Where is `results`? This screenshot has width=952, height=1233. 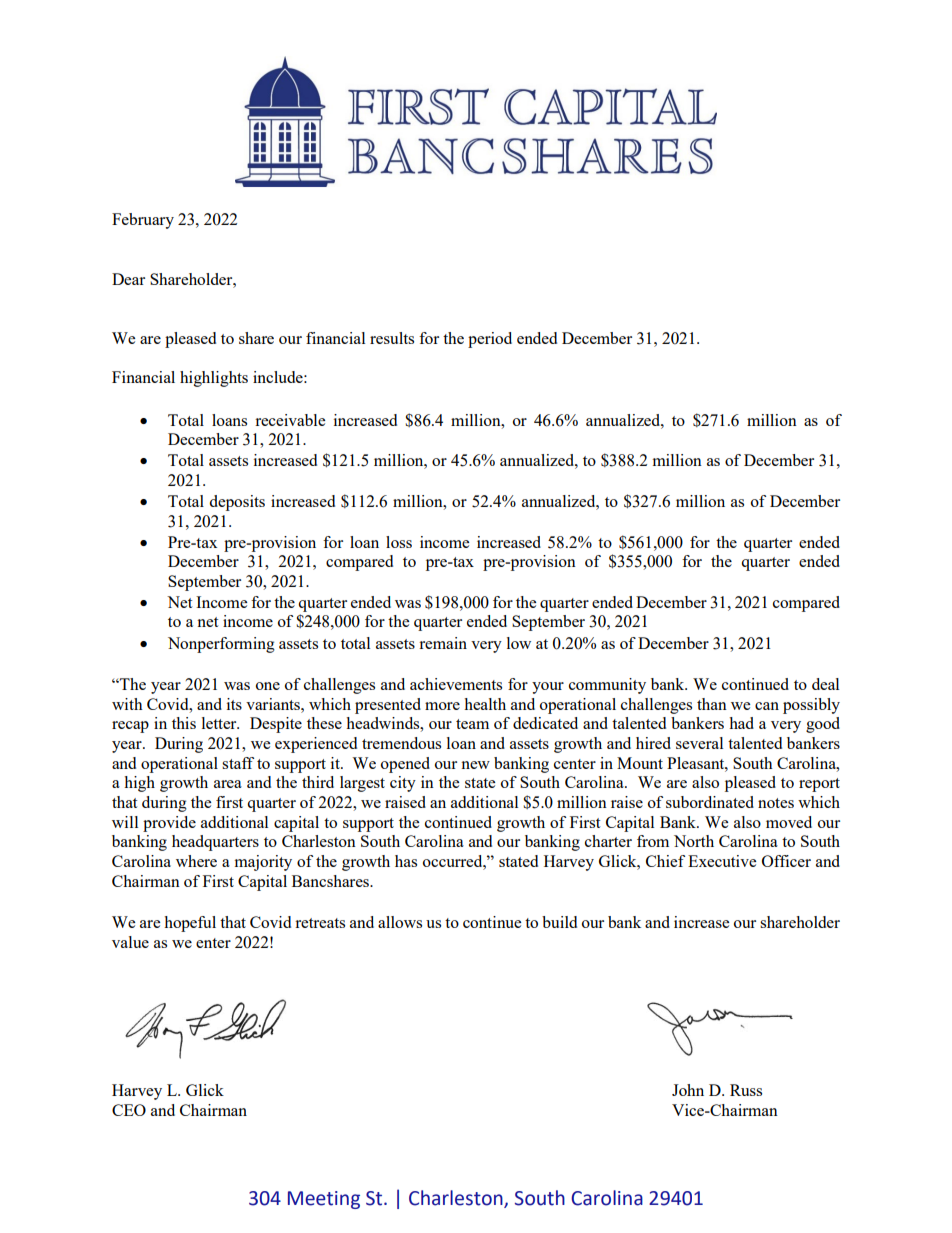
results is located at coordinates (392, 338).
